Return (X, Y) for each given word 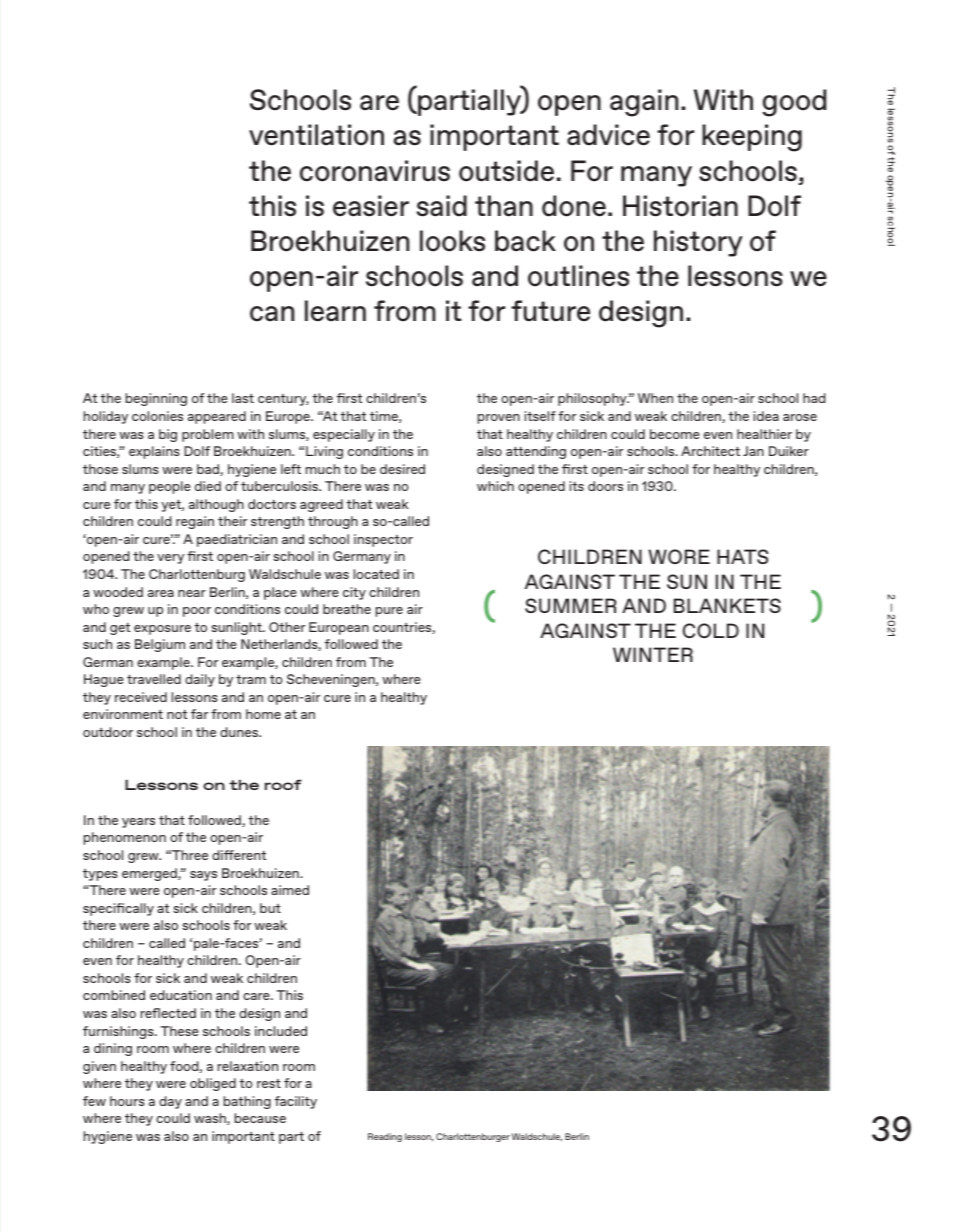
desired (402, 469)
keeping (752, 138)
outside (506, 171)
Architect (710, 451)
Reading (385, 1137)
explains (154, 452)
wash (211, 1119)
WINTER (653, 654)
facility (296, 1102)
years (138, 823)
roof (283, 784)
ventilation (316, 135)
